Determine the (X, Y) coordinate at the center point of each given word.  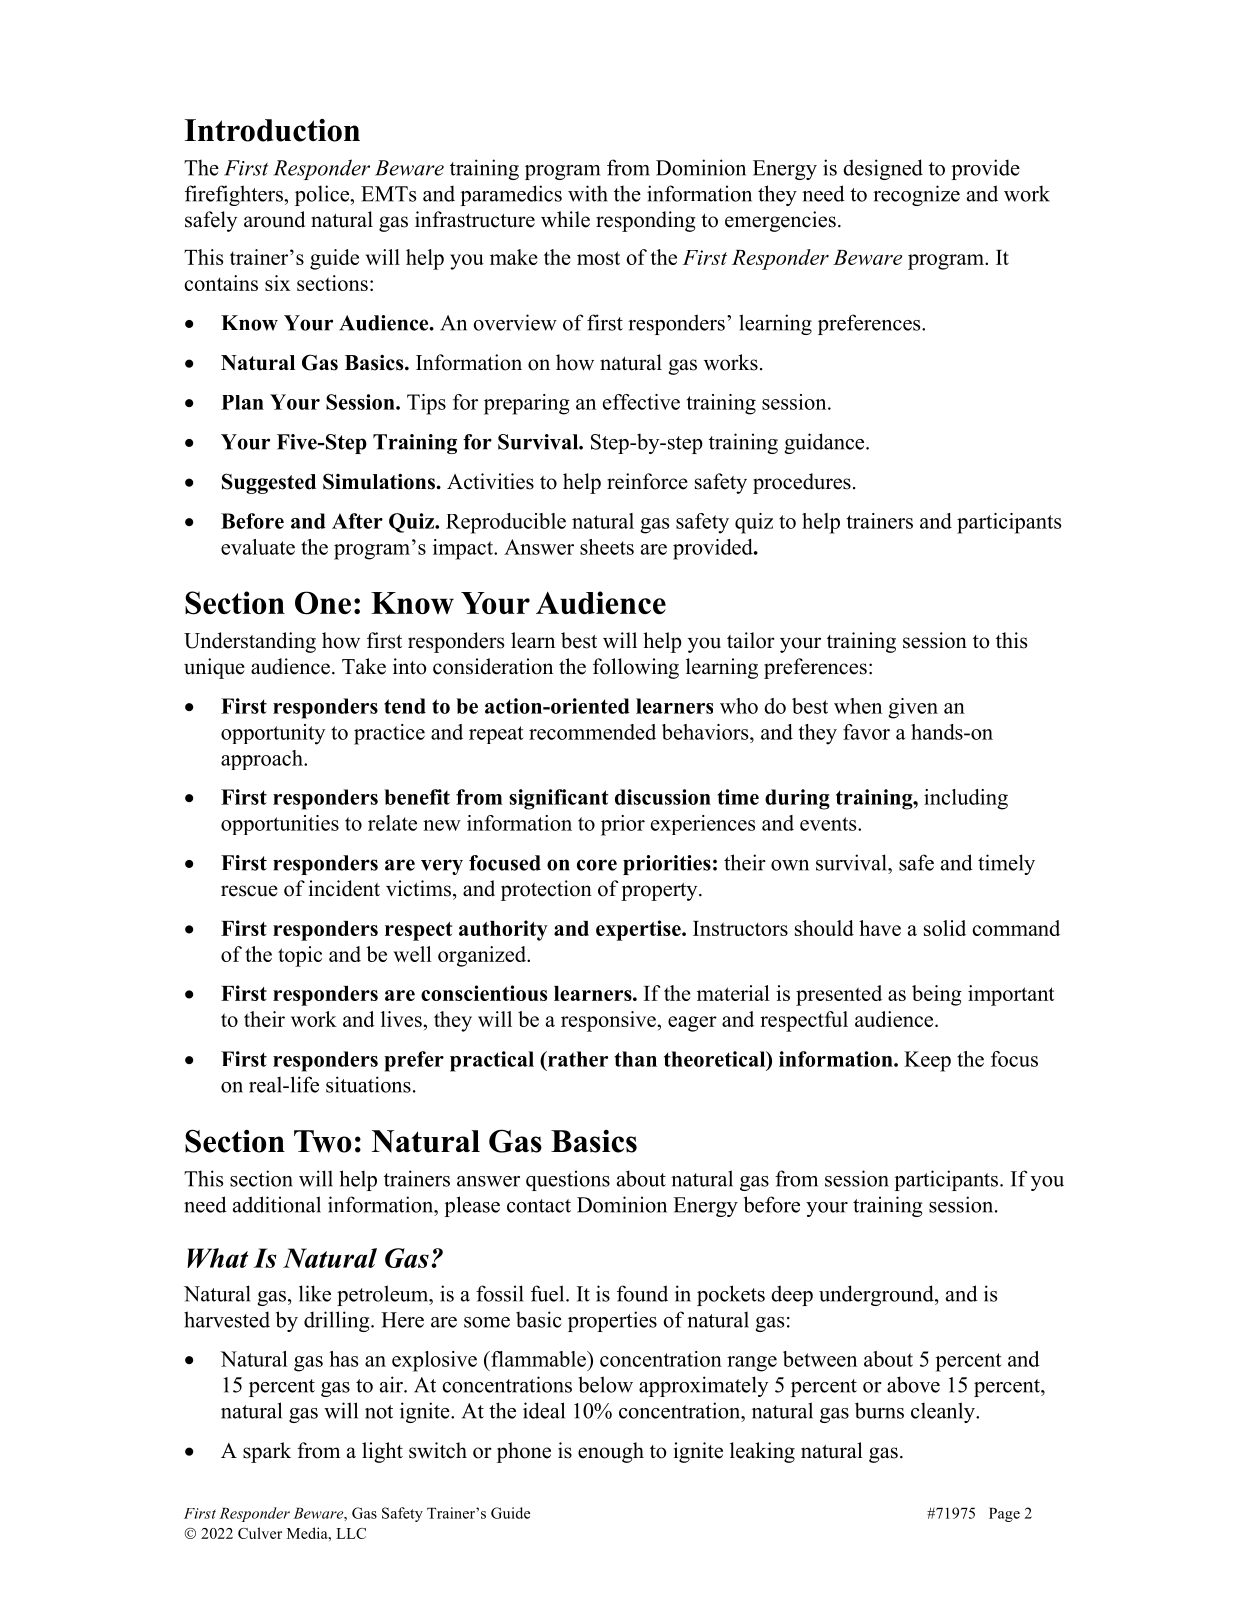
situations (368, 1084)
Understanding (250, 642)
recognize (916, 195)
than (636, 1059)
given (913, 708)
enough (611, 1452)
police (323, 195)
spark (267, 1452)
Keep (927, 1061)
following (636, 668)
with (588, 193)
